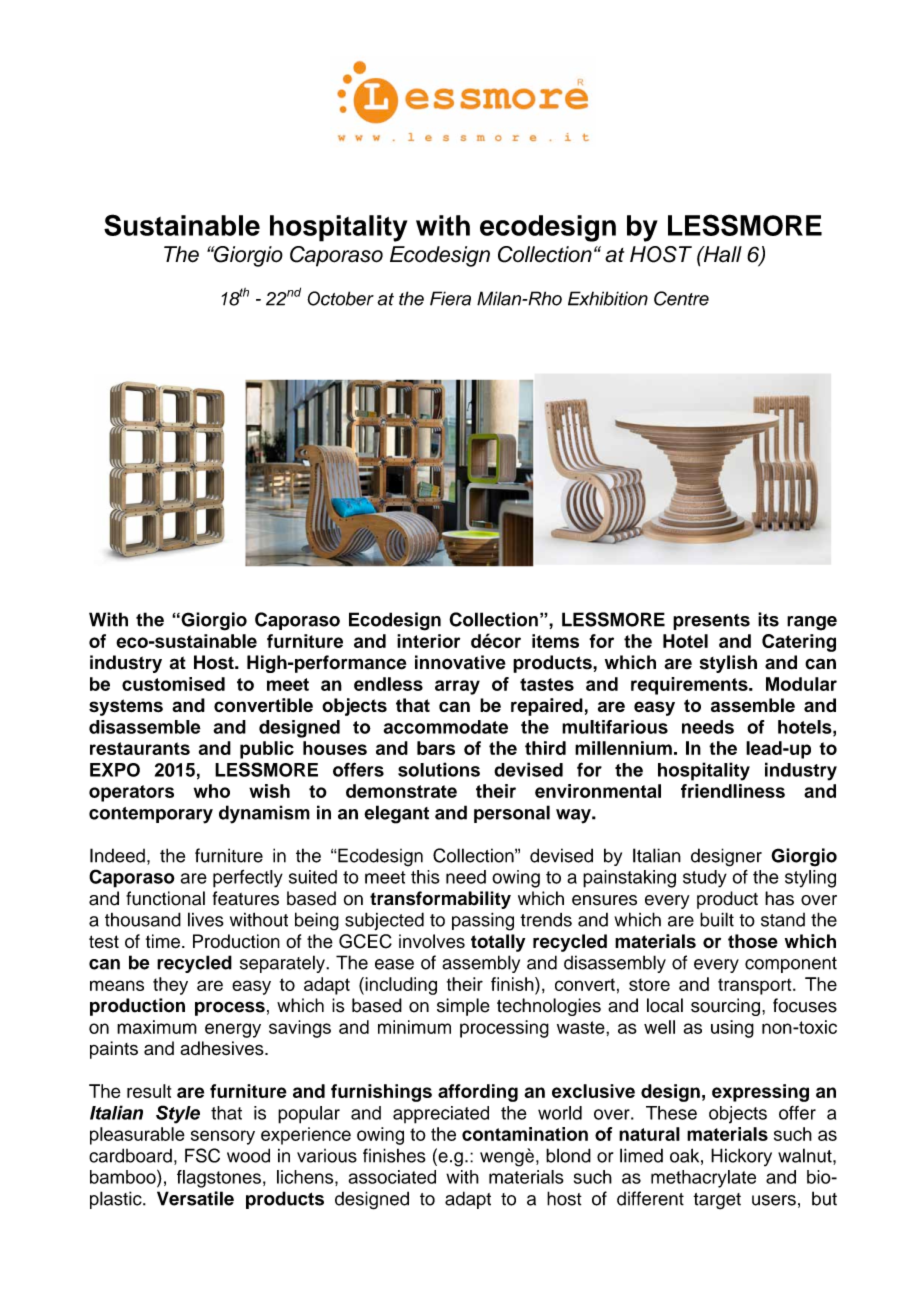  Describe the element at coordinates (140, 748) in the page. I see `restaurants` at that location.
